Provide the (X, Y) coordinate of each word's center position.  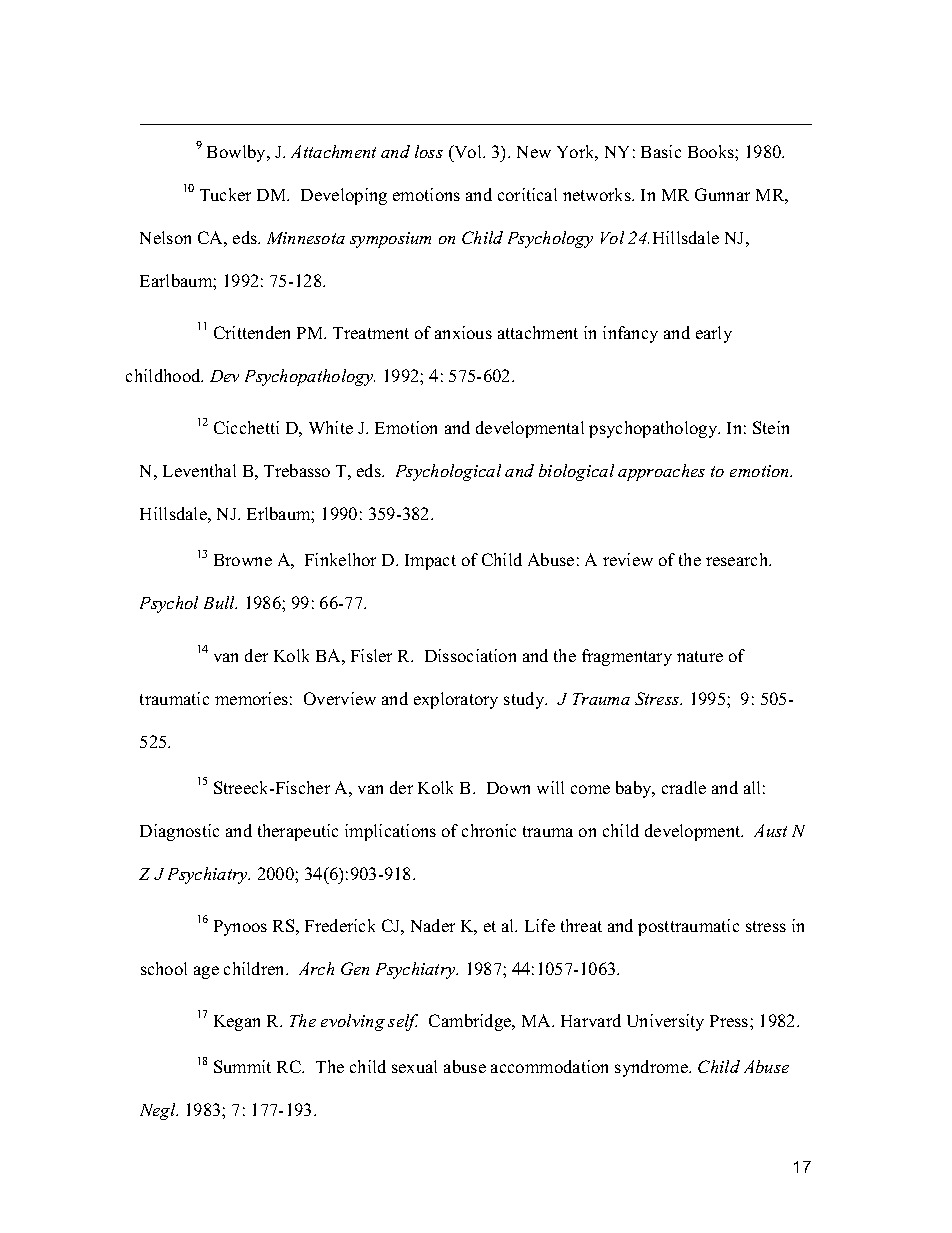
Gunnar (722, 194)
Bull (220, 602)
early (714, 334)
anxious (463, 332)
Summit (242, 1066)
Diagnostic (179, 832)
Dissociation (470, 655)
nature (700, 656)
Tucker (225, 194)
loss (429, 151)
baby (635, 789)
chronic (489, 830)
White (331, 427)
